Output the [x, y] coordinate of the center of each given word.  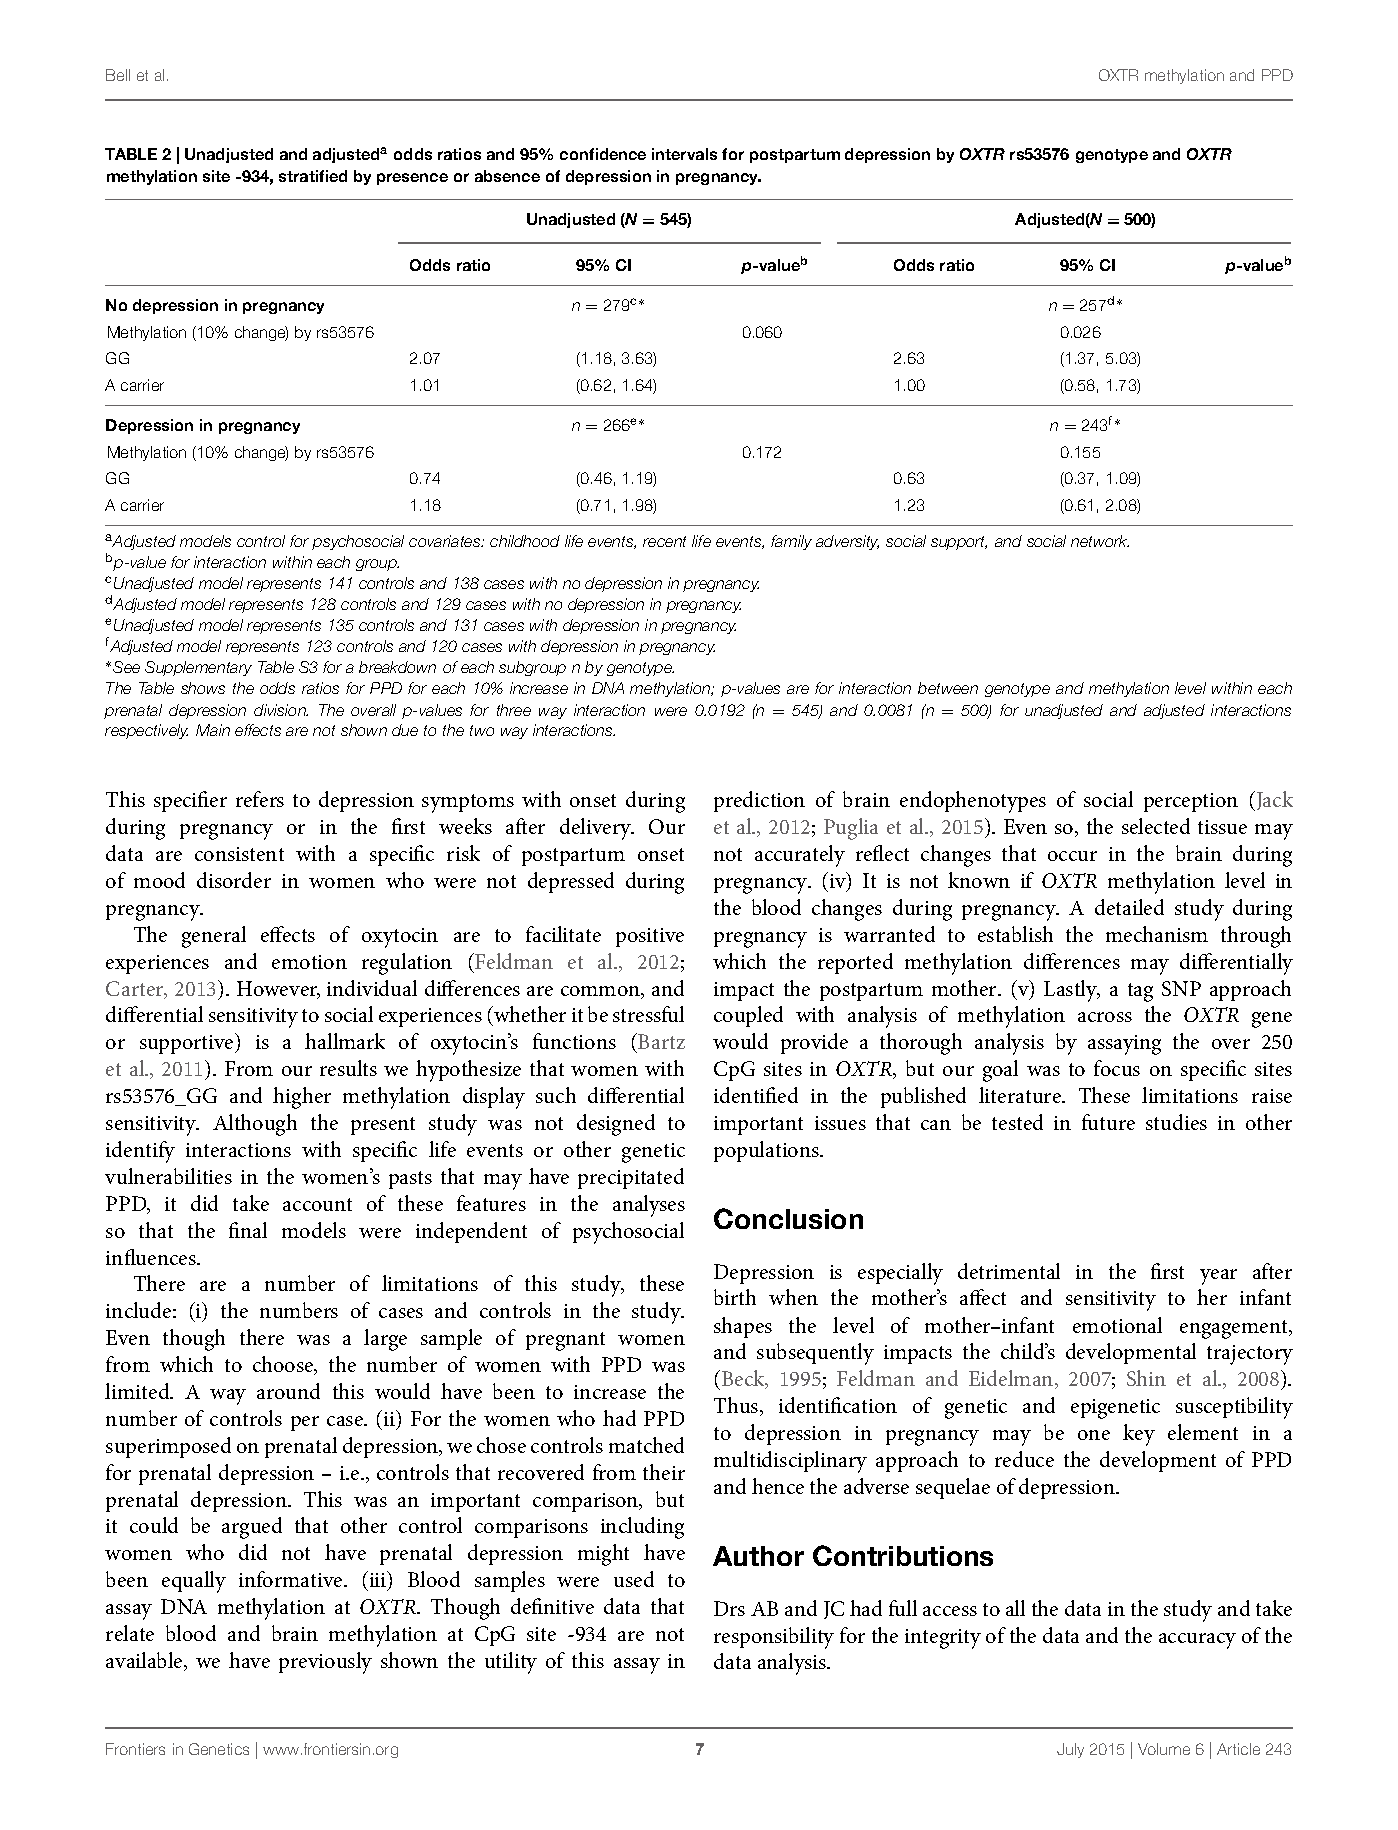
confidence [603, 154]
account [317, 1204]
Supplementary [198, 668]
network [1100, 541]
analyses [649, 1206]
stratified [313, 176]
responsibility [774, 1638]
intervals [684, 154]
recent [664, 541]
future [1108, 1122]
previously [325, 1663]
